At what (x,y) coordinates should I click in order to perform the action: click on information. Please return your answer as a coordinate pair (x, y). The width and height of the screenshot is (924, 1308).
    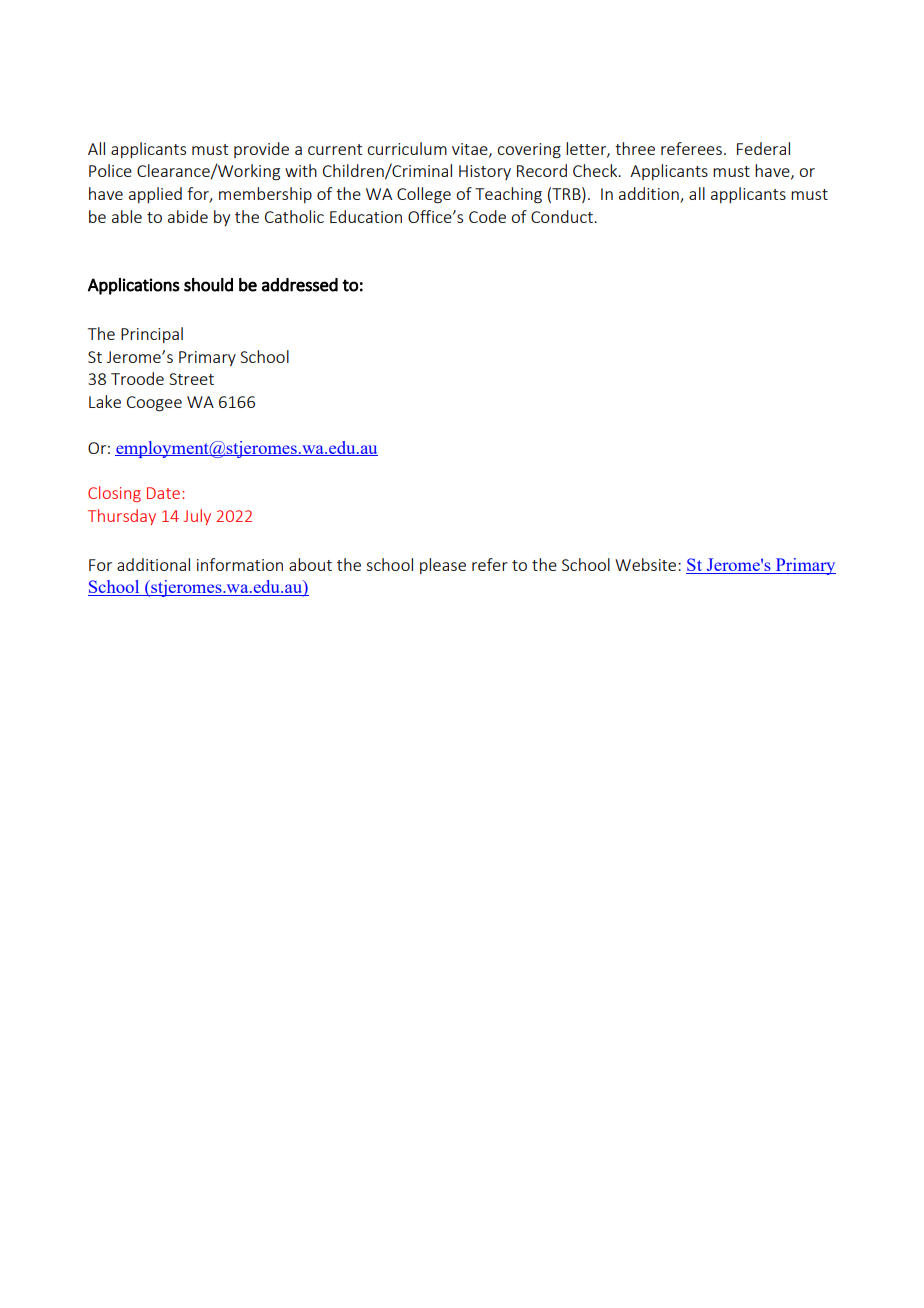
    Looking at the image, I should click on (240, 564).
